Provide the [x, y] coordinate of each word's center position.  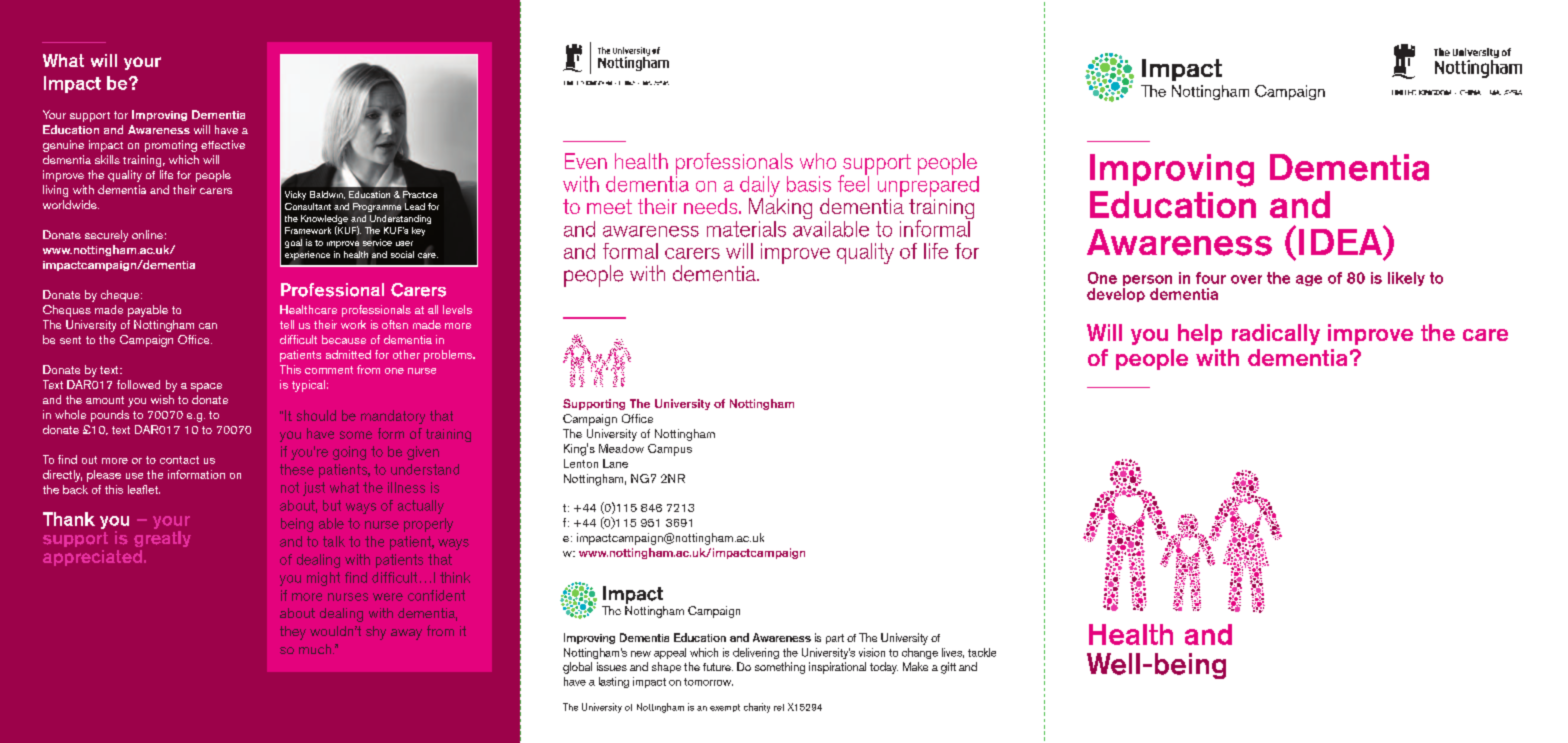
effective [223, 144]
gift [948, 668]
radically [1276, 334]
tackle [982, 652]
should [316, 415]
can [208, 326]
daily [760, 187]
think [455, 577]
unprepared [928, 186]
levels [457, 309]
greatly [162, 539]
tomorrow [708, 682]
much [316, 649]
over [1246, 279]
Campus [670, 450]
